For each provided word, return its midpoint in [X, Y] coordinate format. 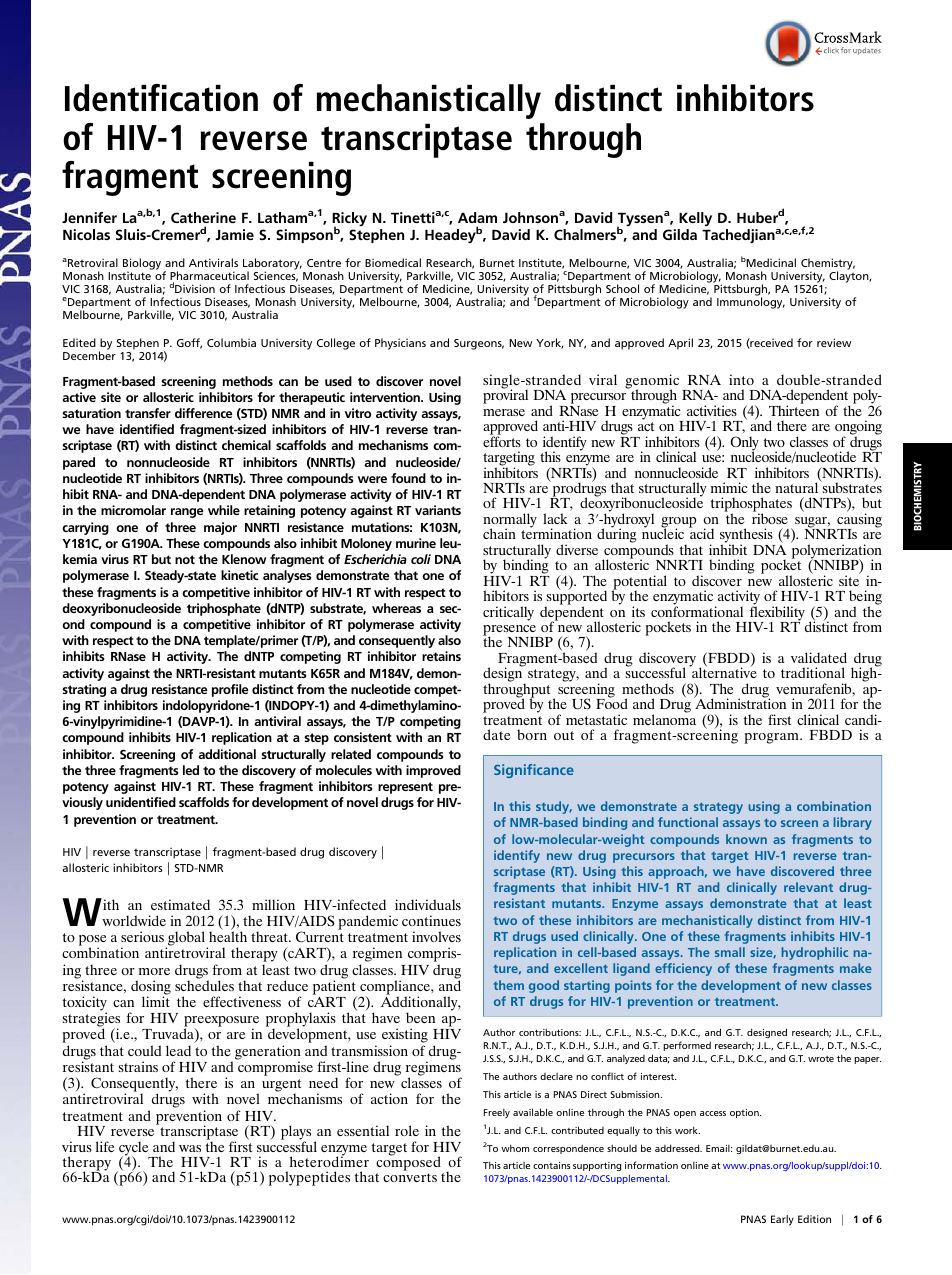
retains [441, 656]
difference [203, 413]
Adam [477, 217]
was [190, 1148]
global [185, 939]
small [730, 952]
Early [782, 1220]
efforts [502, 440]
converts [410, 1177]
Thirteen [794, 409]
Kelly [695, 219]
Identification [161, 98]
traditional [813, 672]
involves [436, 936]
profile [230, 690]
